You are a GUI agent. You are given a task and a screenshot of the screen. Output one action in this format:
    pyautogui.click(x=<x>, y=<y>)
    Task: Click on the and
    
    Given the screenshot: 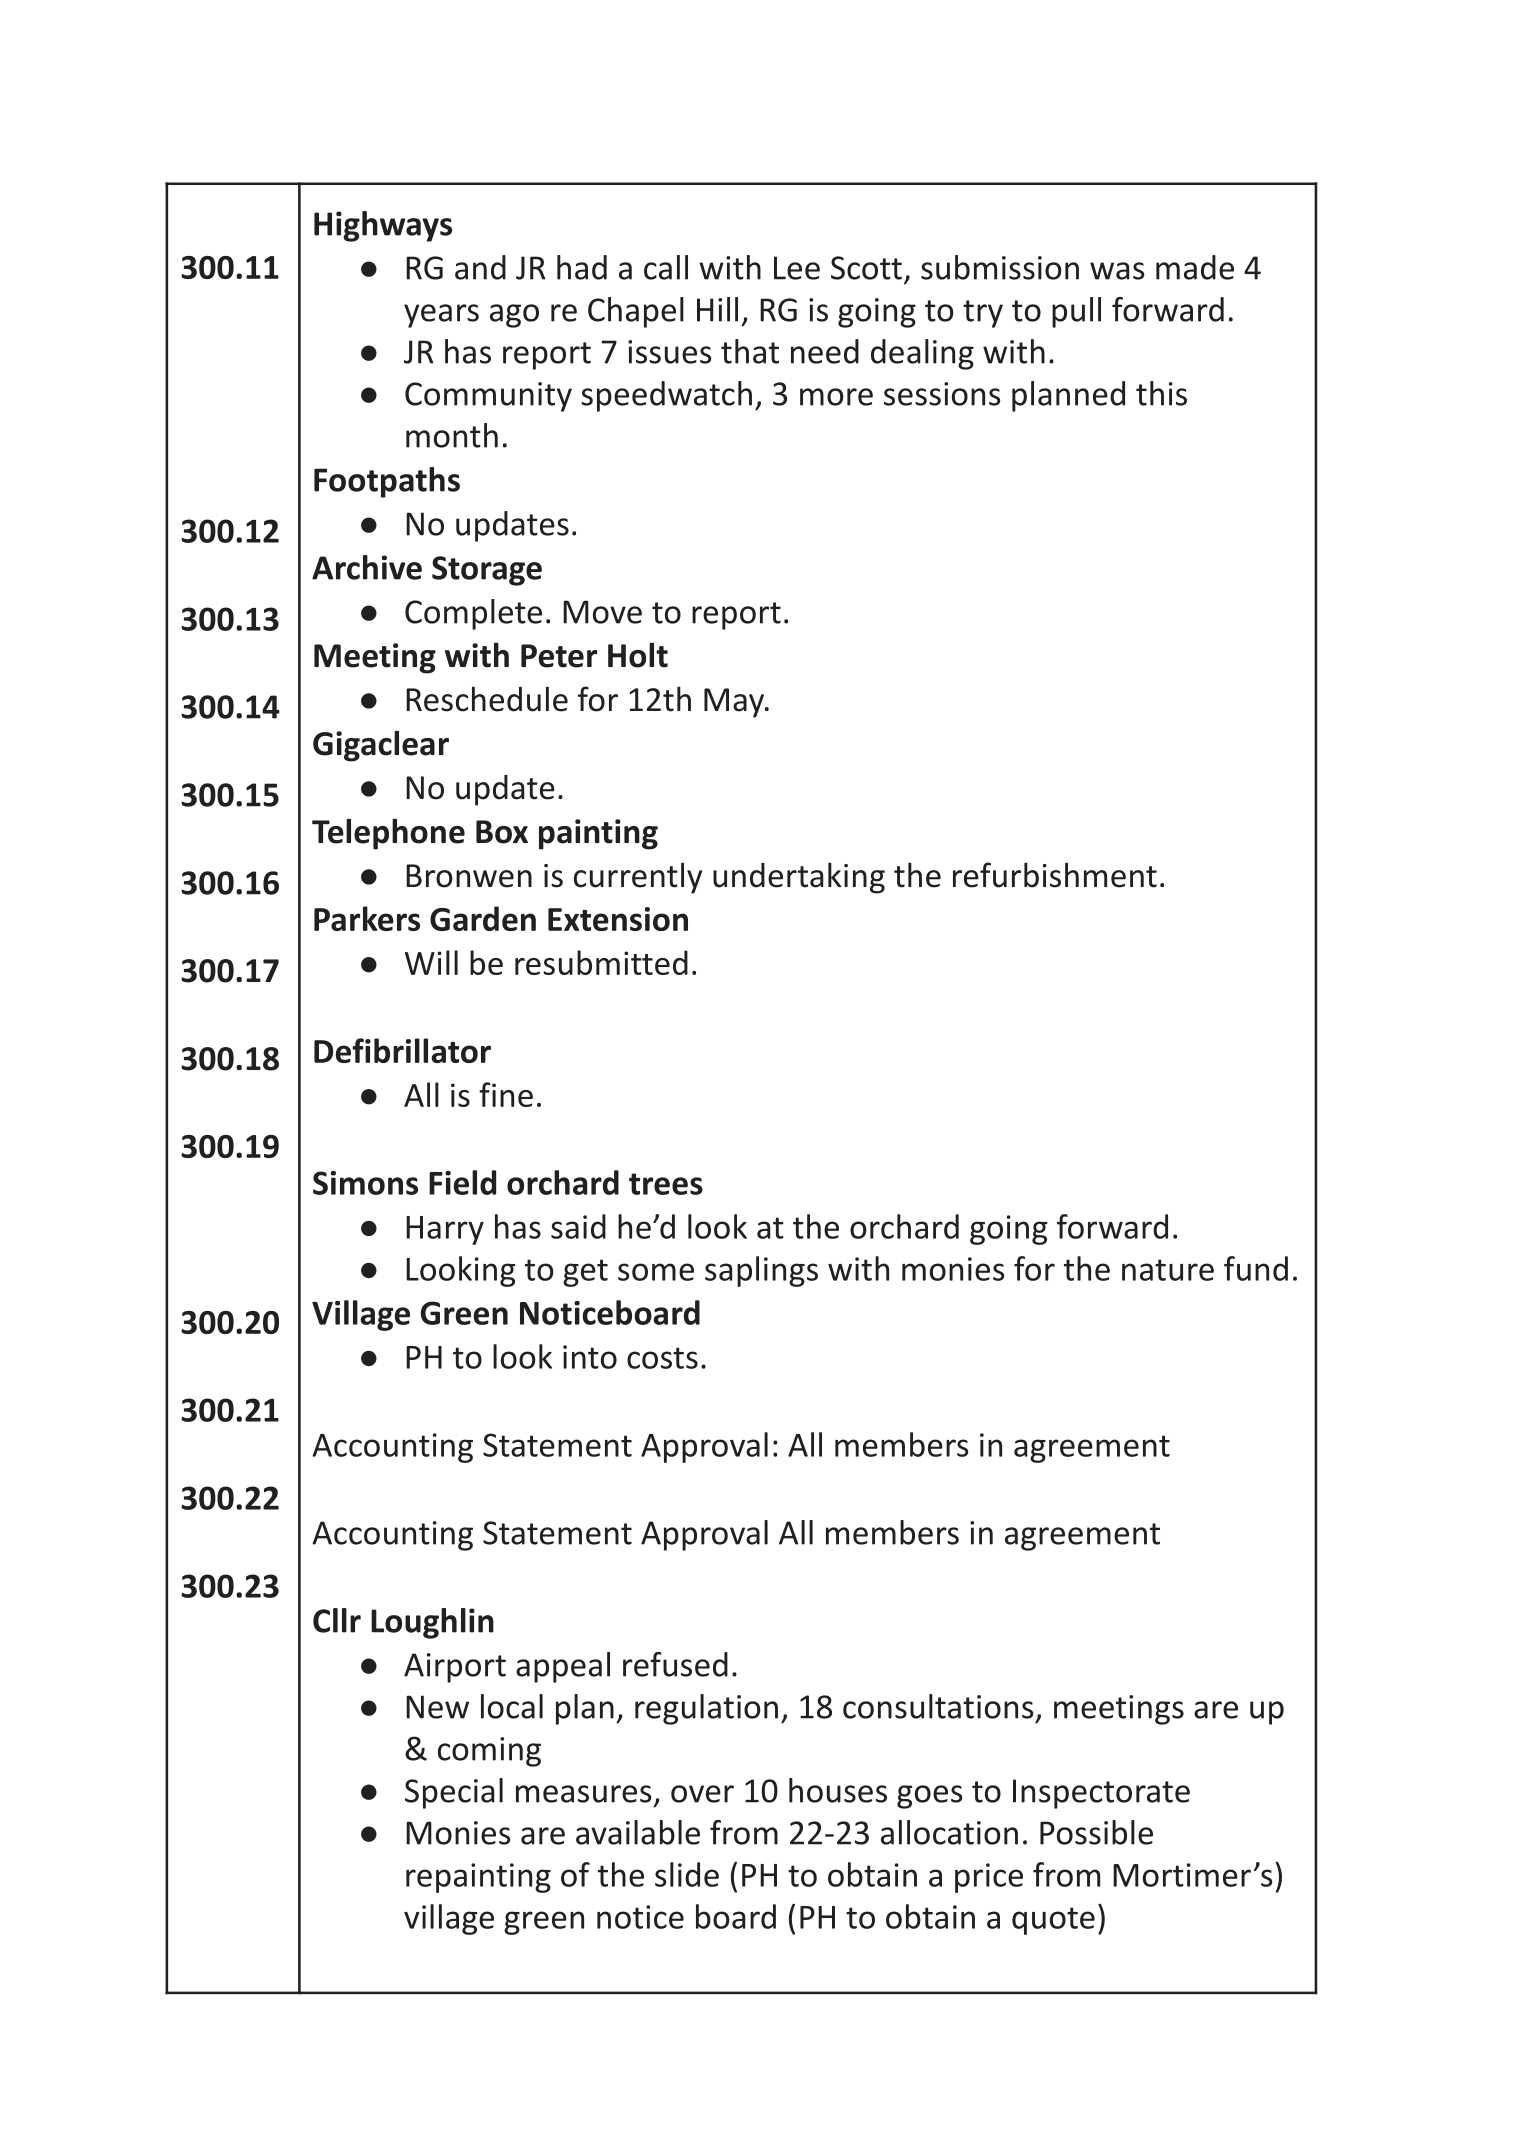 What is the action you would take?
    pyautogui.click(x=480, y=267)
